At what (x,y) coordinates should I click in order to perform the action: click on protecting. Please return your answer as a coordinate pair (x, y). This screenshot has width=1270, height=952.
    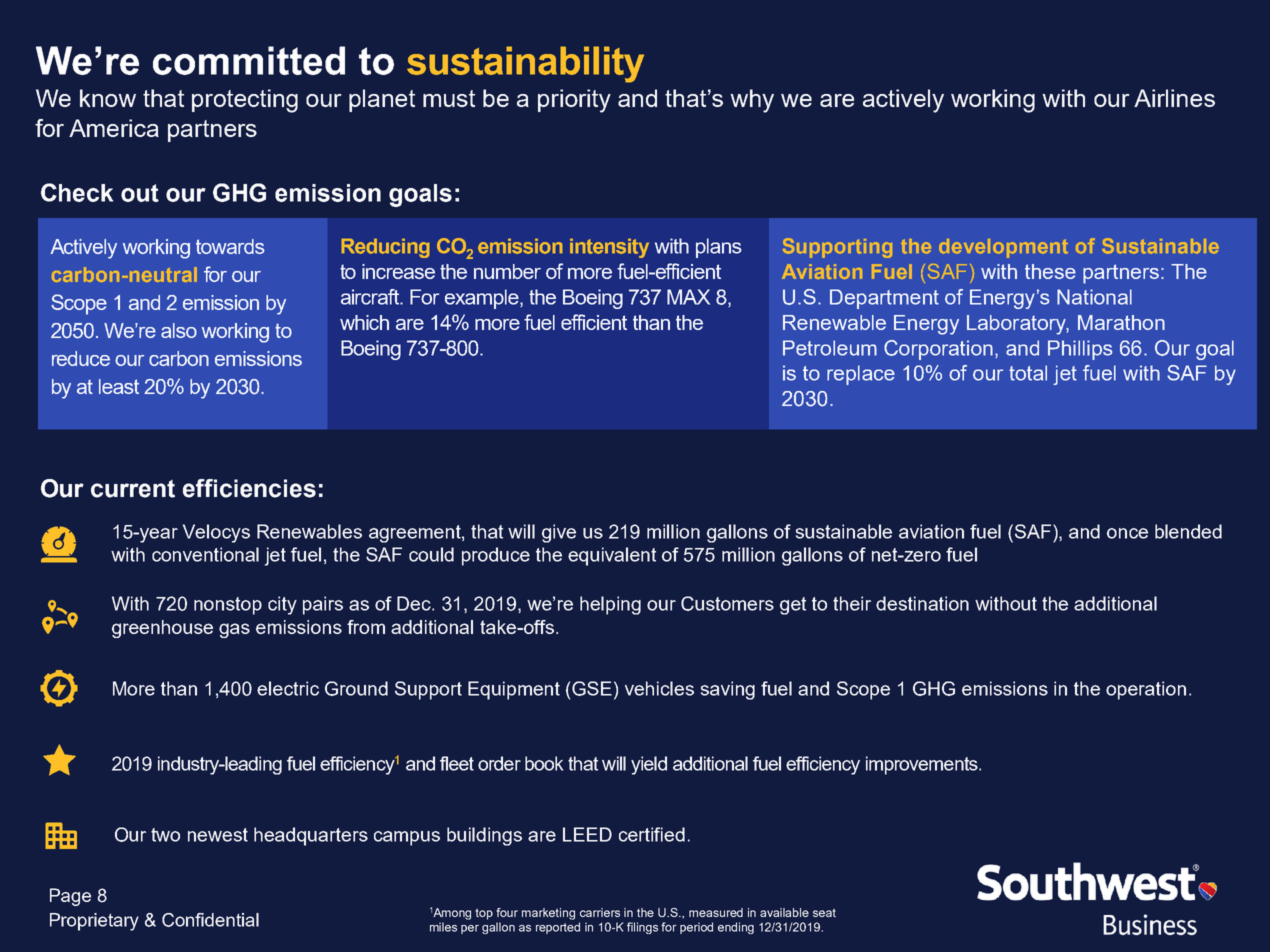
    Looking at the image, I should click on (245, 101).
